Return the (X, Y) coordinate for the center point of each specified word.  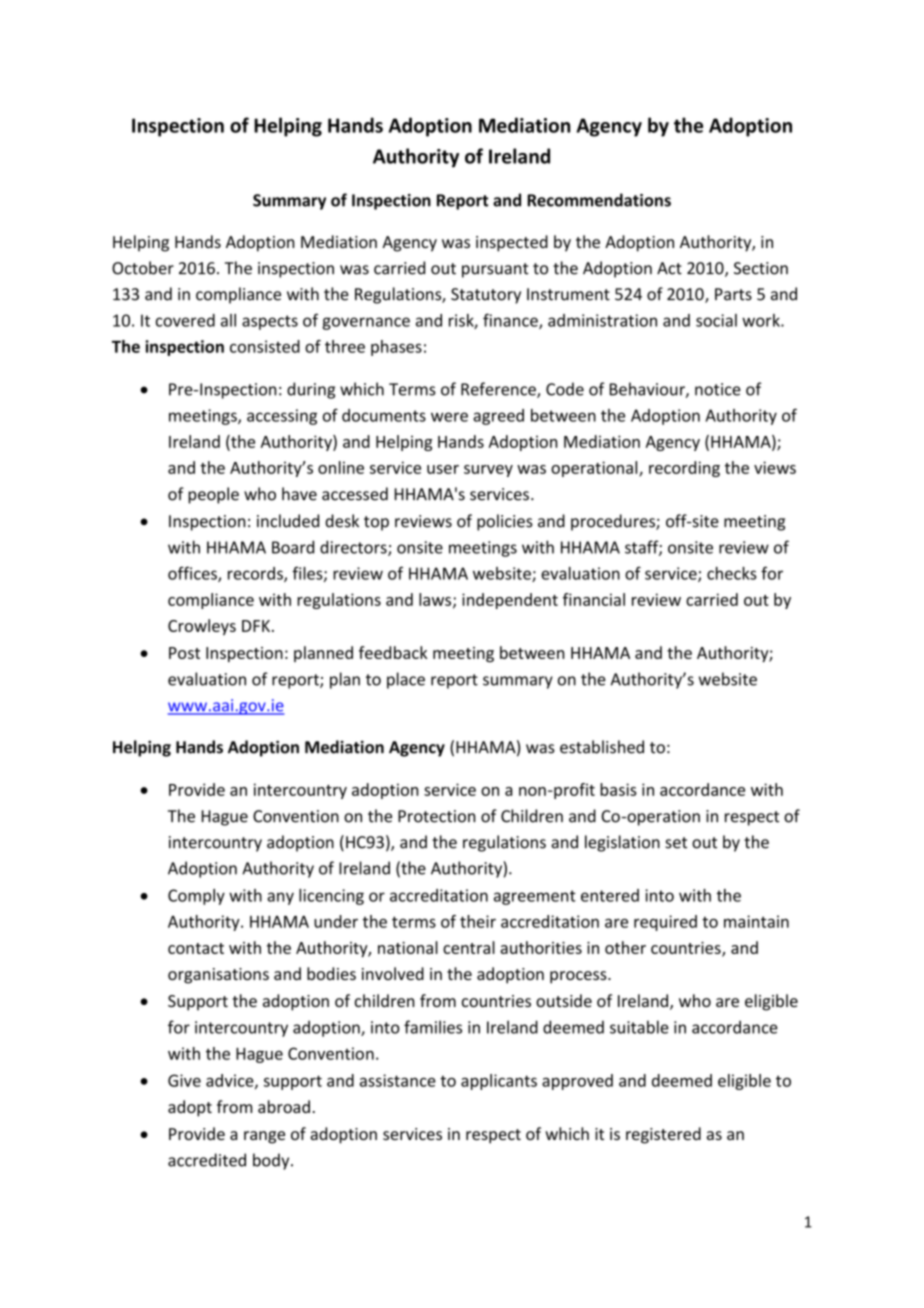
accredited (207, 1160)
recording (684, 469)
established (602, 747)
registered (663, 1135)
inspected (512, 243)
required (665, 923)
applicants (499, 1082)
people (213, 495)
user (443, 469)
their (478, 921)
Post (184, 653)
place (406, 680)
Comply (196, 897)
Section (761, 268)
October (143, 268)
